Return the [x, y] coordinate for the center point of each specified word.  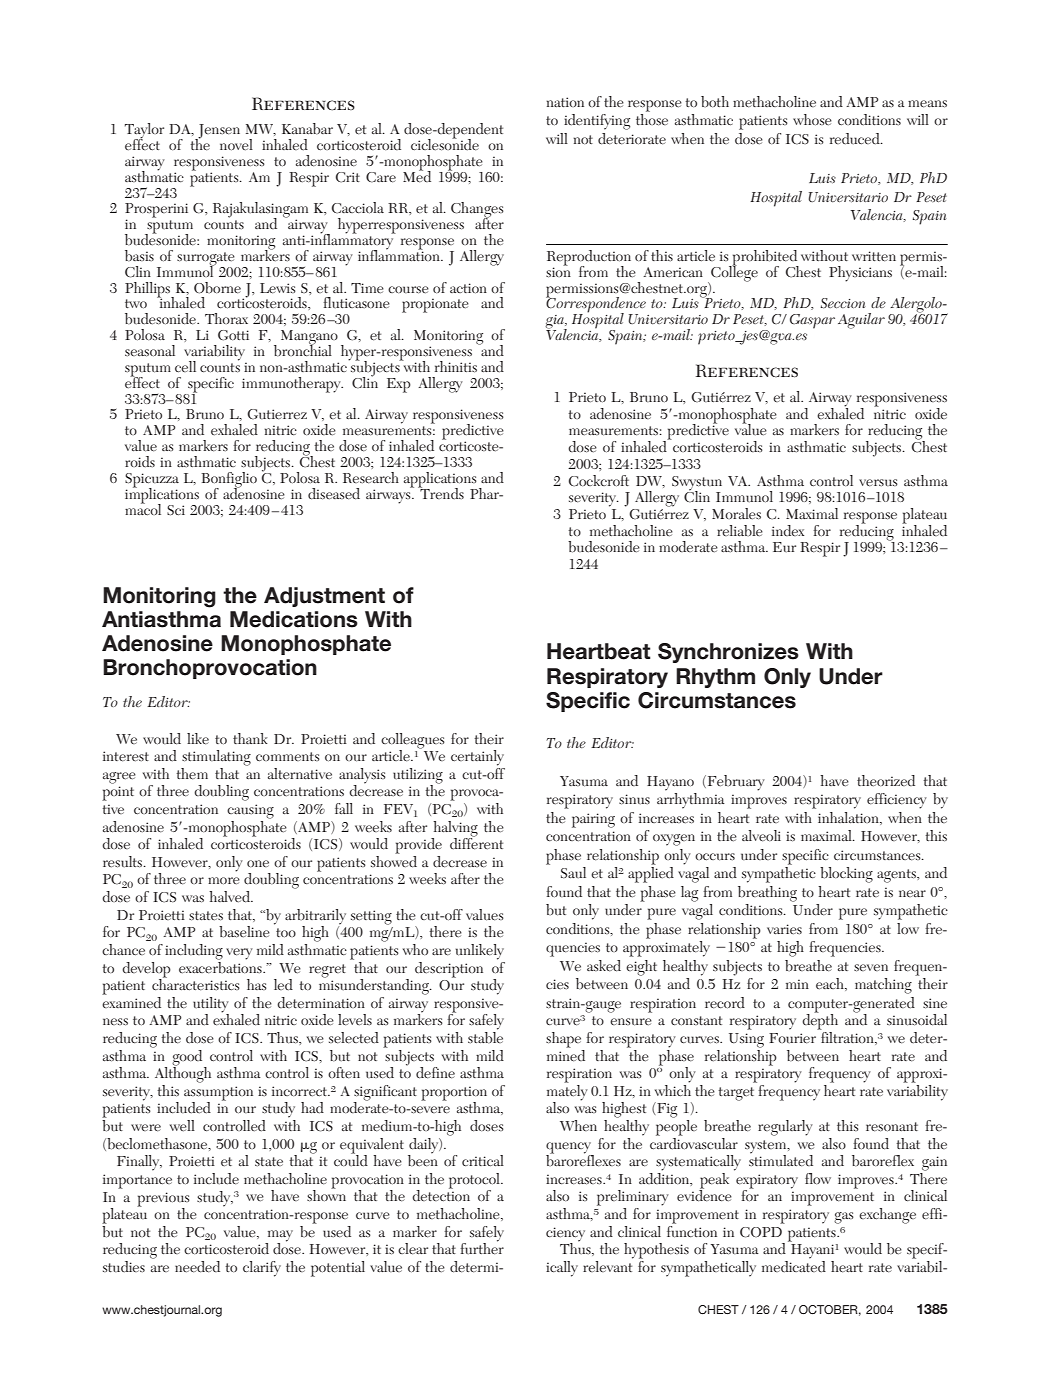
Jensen [218, 132]
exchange [887, 1216]
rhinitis [456, 366]
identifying [597, 122]
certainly [477, 758]
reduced [856, 138]
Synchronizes [728, 653]
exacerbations [221, 966]
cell [185, 366]
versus [878, 483]
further [482, 1248]
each [831, 984]
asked [604, 966]
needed [197, 1267]
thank [250, 738]
